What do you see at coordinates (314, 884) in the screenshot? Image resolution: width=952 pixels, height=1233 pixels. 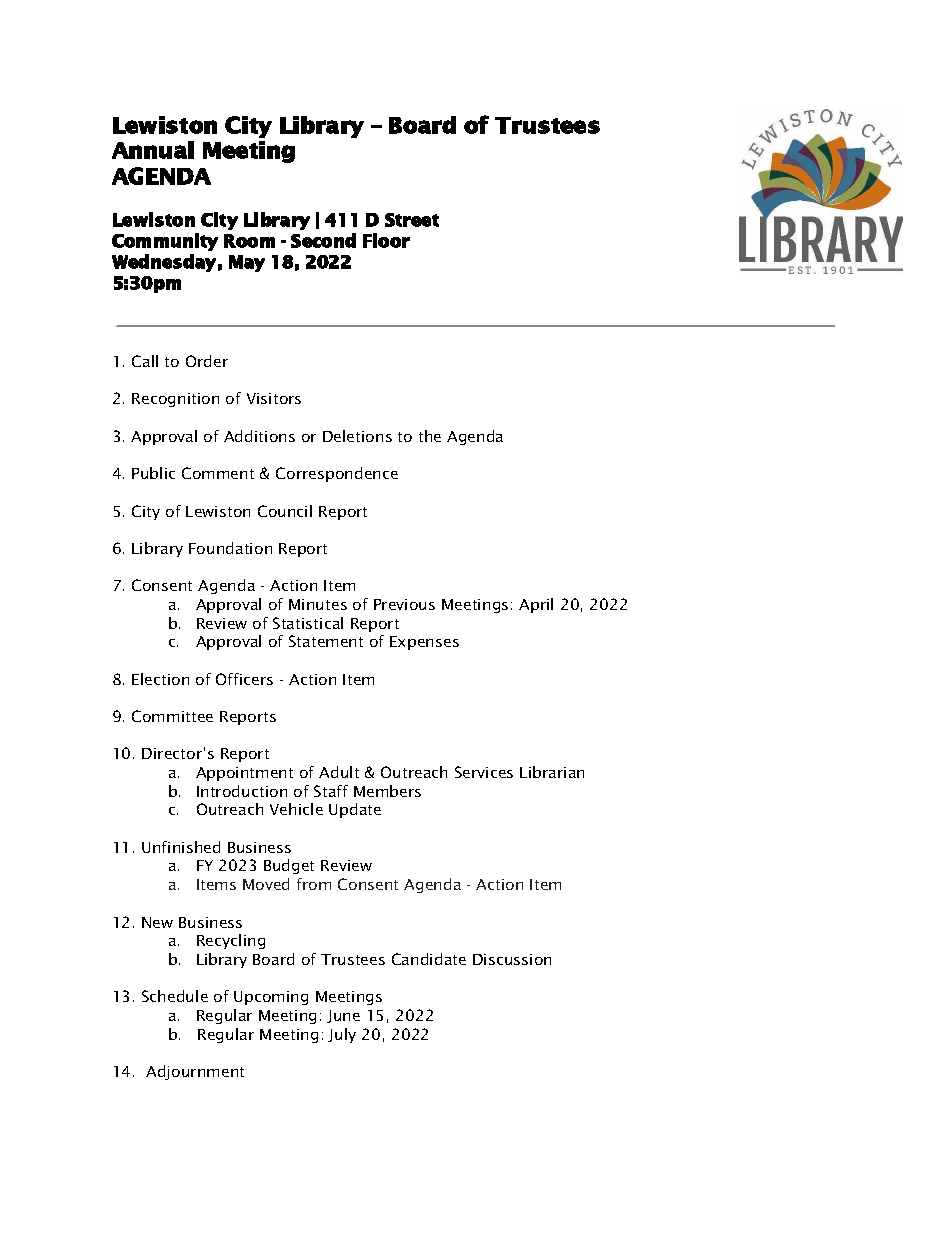 I see `from` at bounding box center [314, 884].
